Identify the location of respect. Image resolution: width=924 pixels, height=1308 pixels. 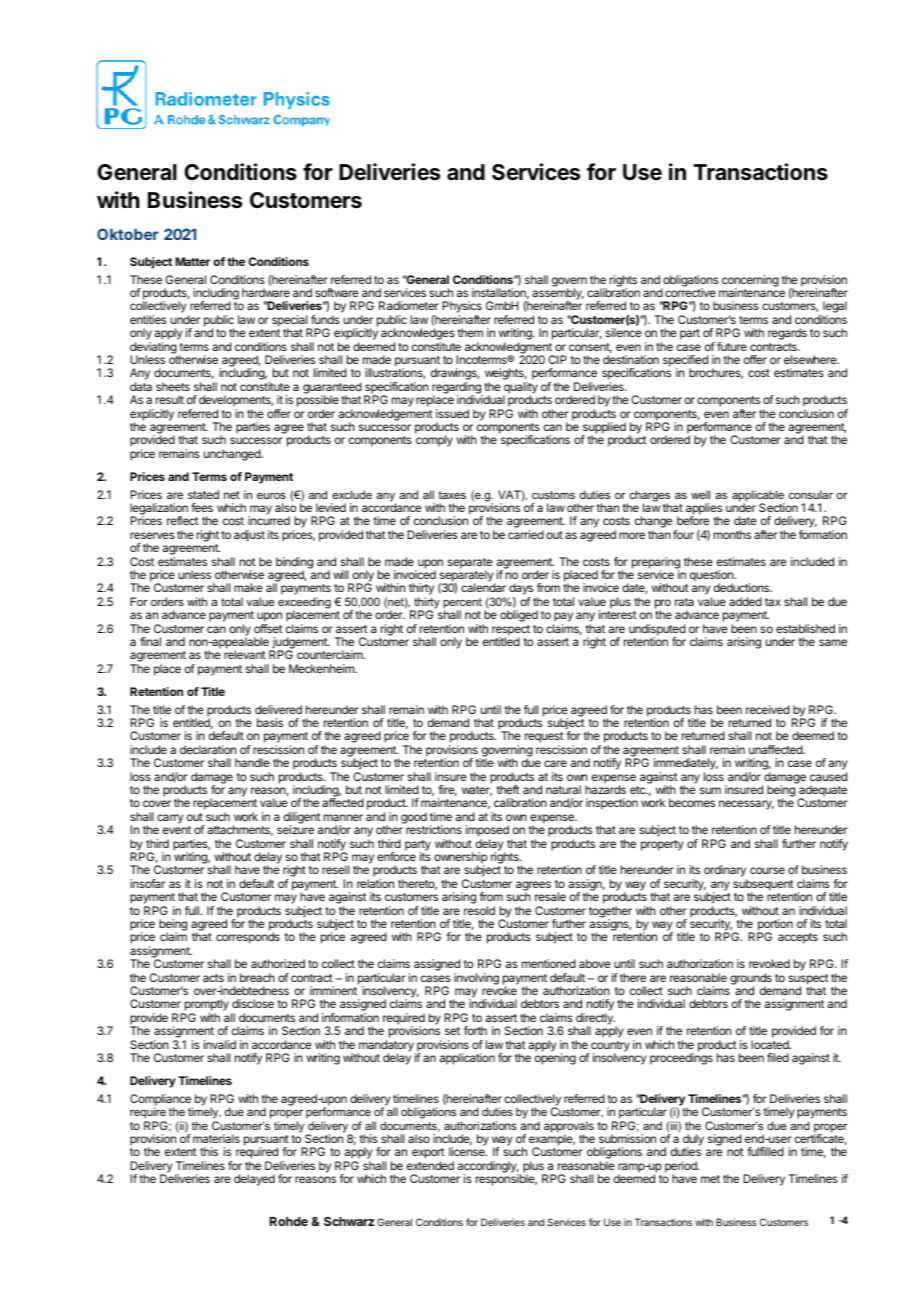
(511, 631).
